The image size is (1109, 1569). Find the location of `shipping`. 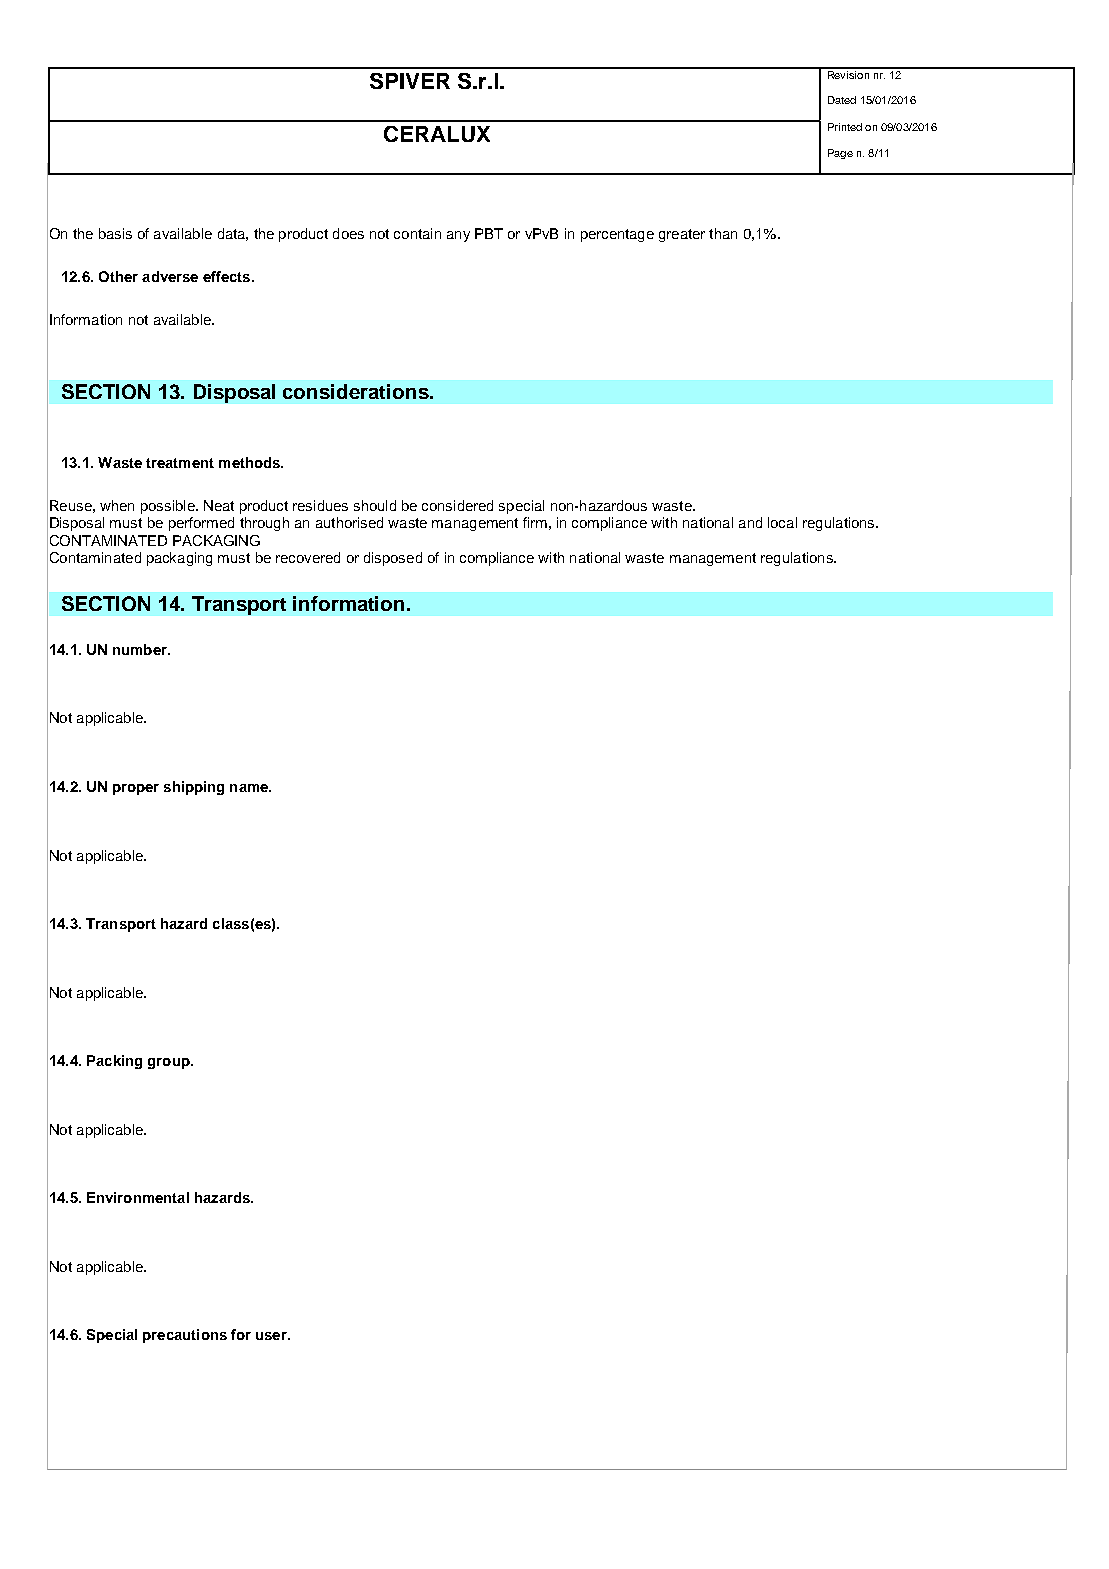

shipping is located at coordinates (194, 788).
